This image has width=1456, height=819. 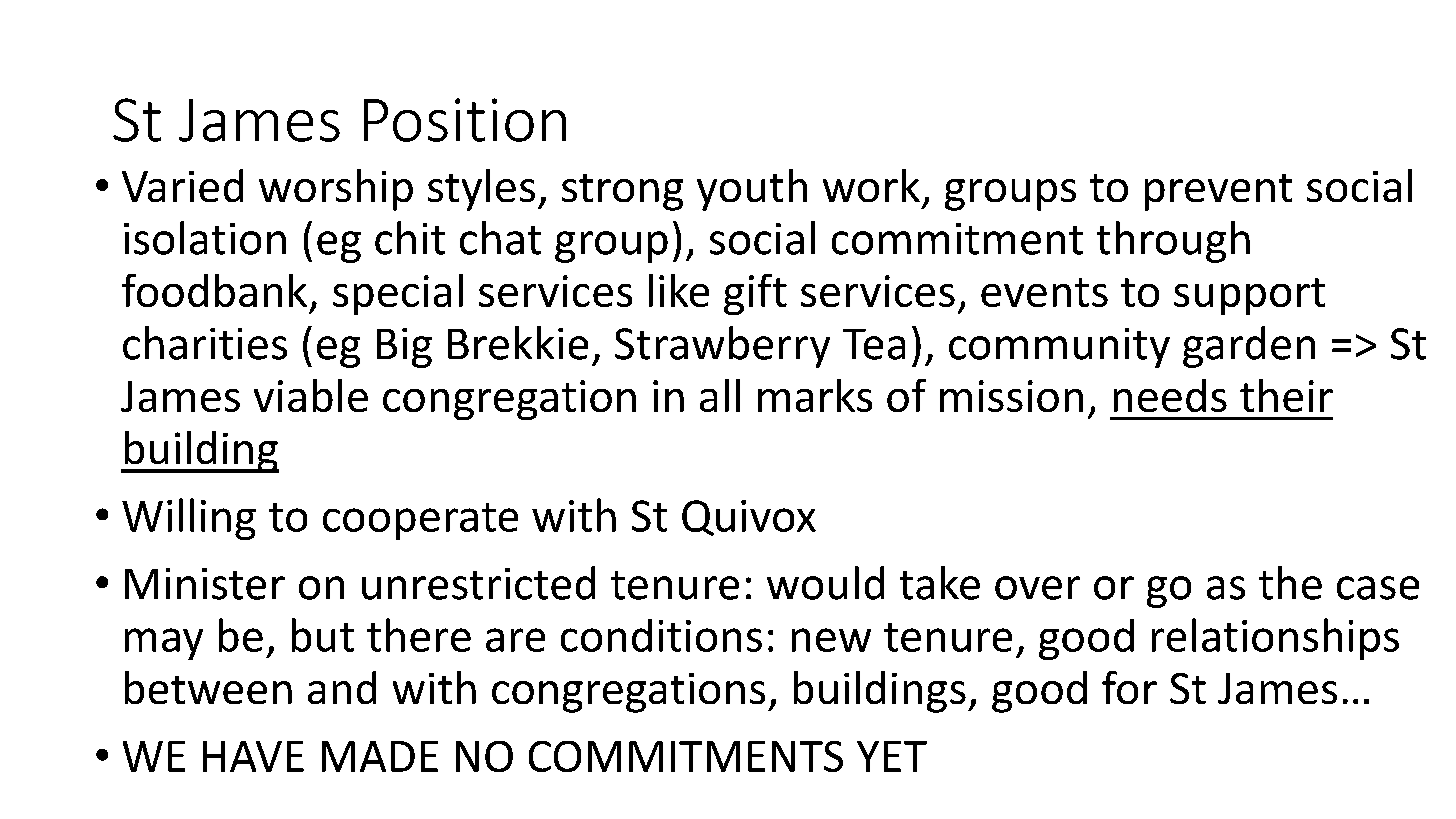 I want to click on would, so click(x=825, y=583).
